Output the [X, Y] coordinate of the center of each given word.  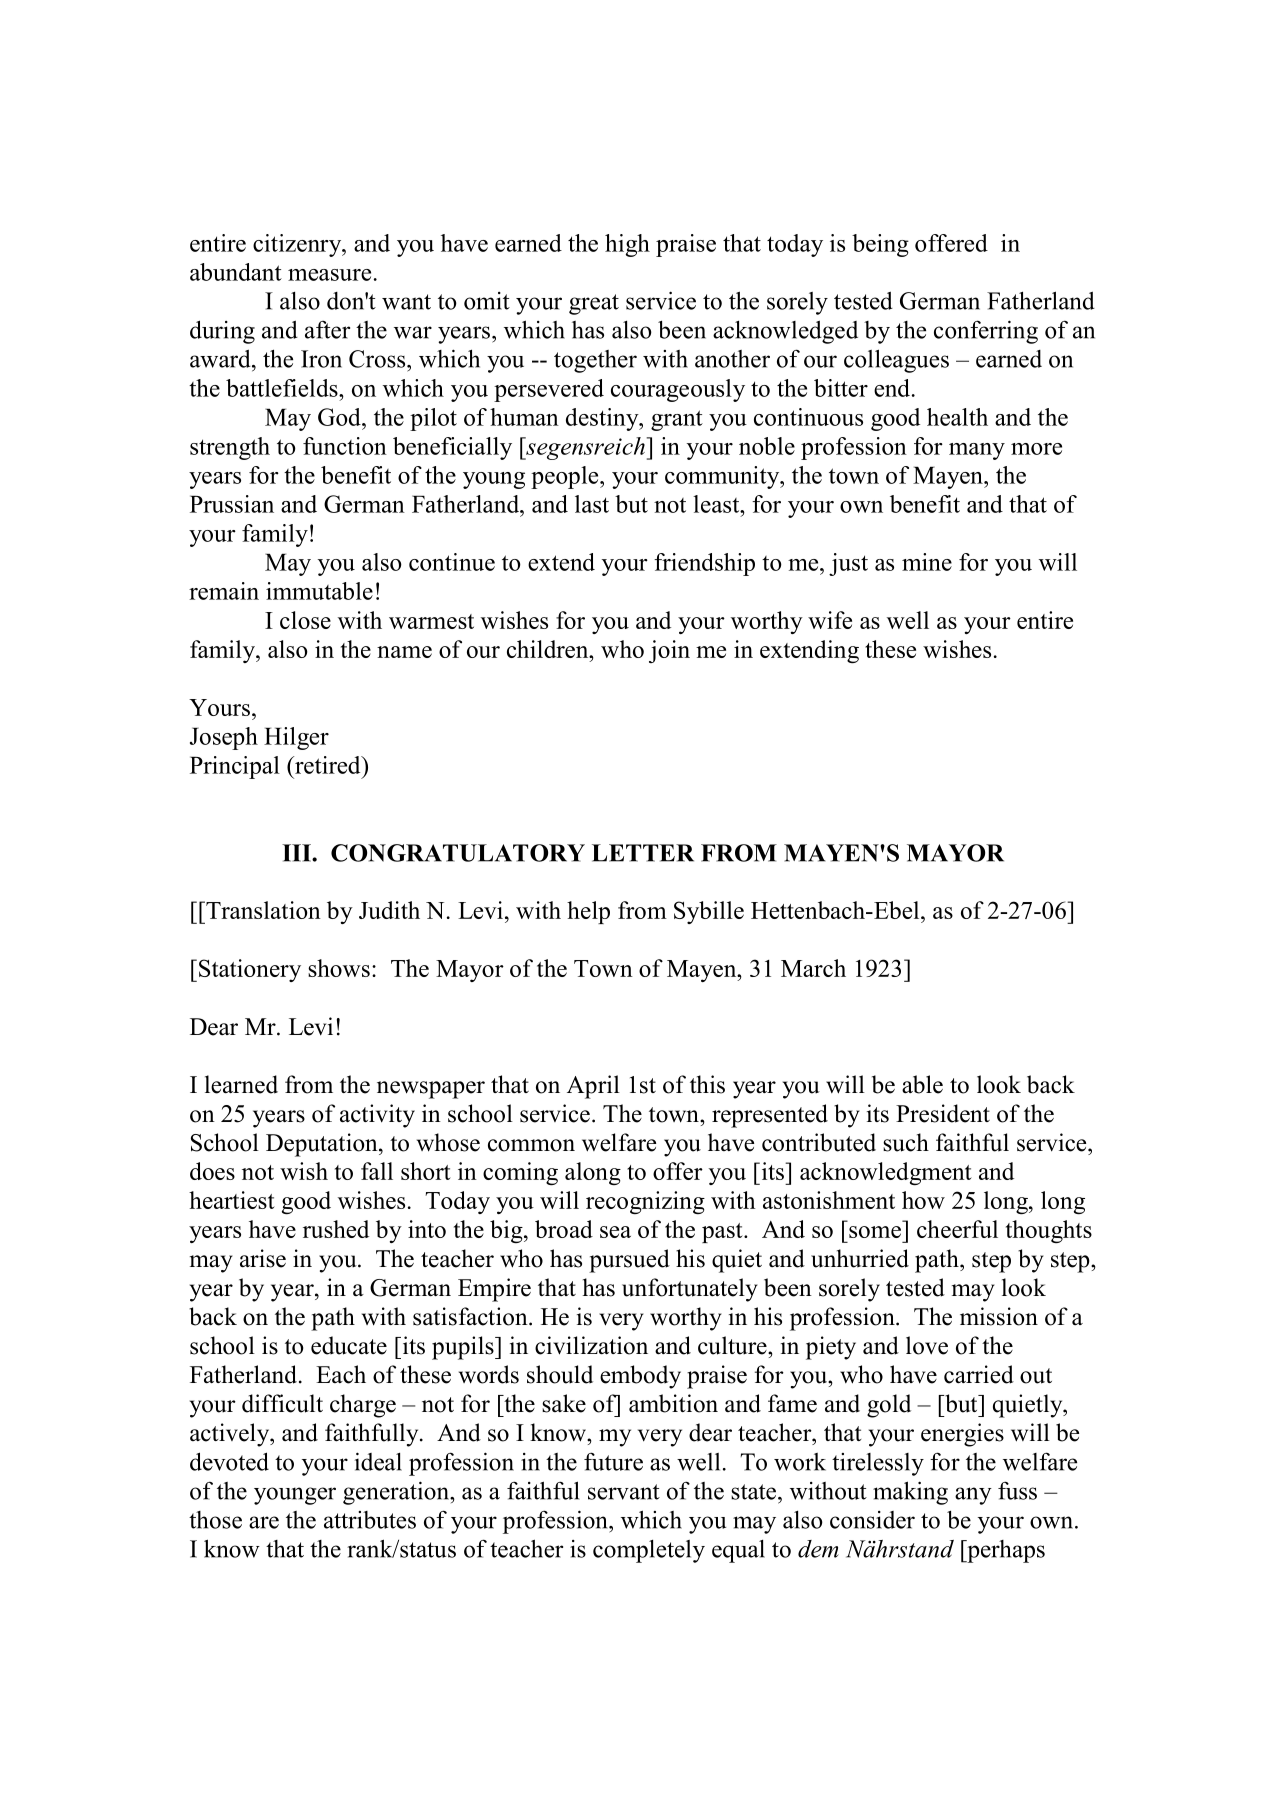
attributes [370, 1520]
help [588, 912]
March [813, 968]
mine [927, 562]
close [305, 620]
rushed [336, 1229]
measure [329, 275]
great [594, 304]
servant [624, 1492]
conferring [986, 332]
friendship [704, 564]
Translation [262, 910]
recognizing [645, 1202]
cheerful [957, 1229]
